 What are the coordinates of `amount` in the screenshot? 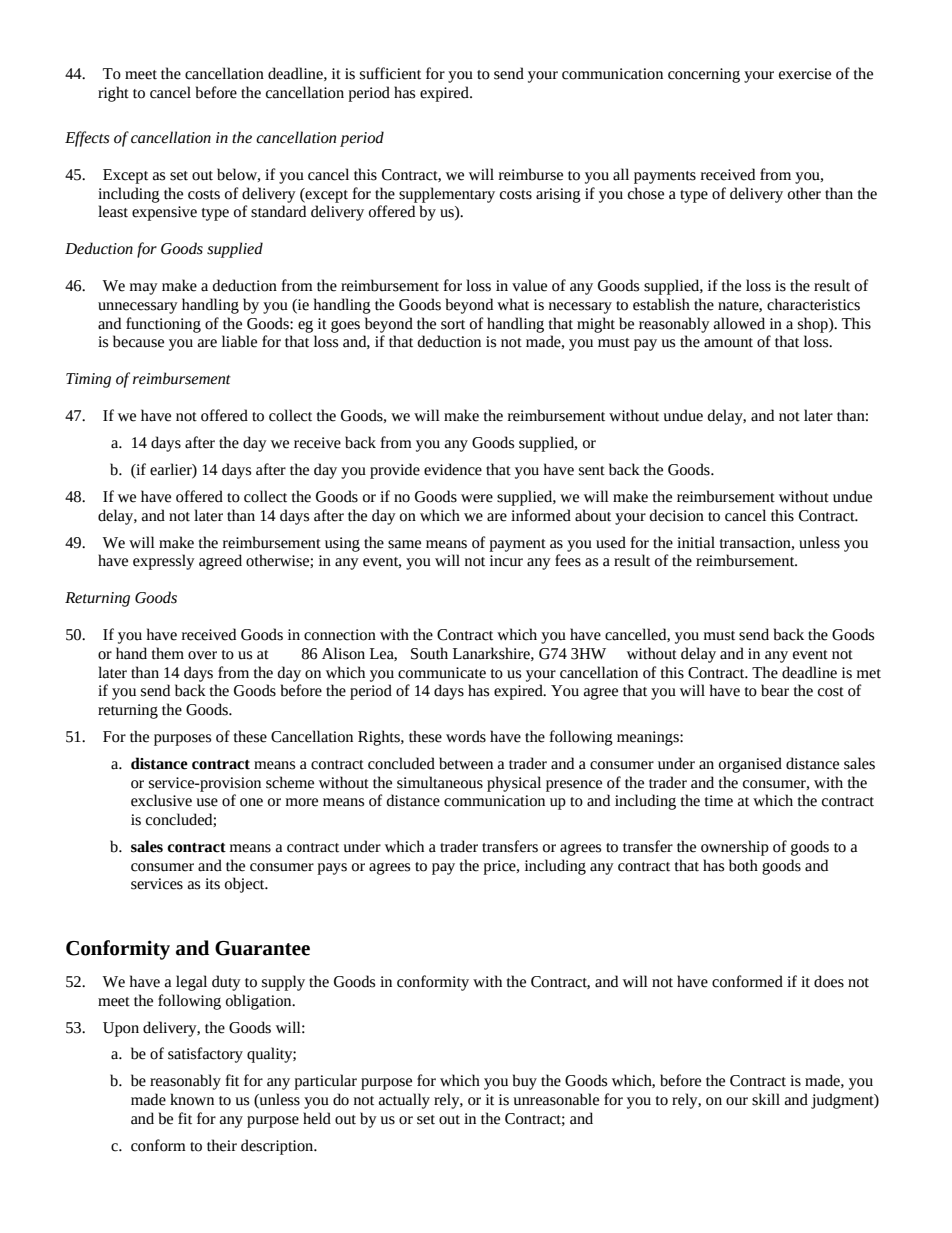 It's located at (728, 343).
